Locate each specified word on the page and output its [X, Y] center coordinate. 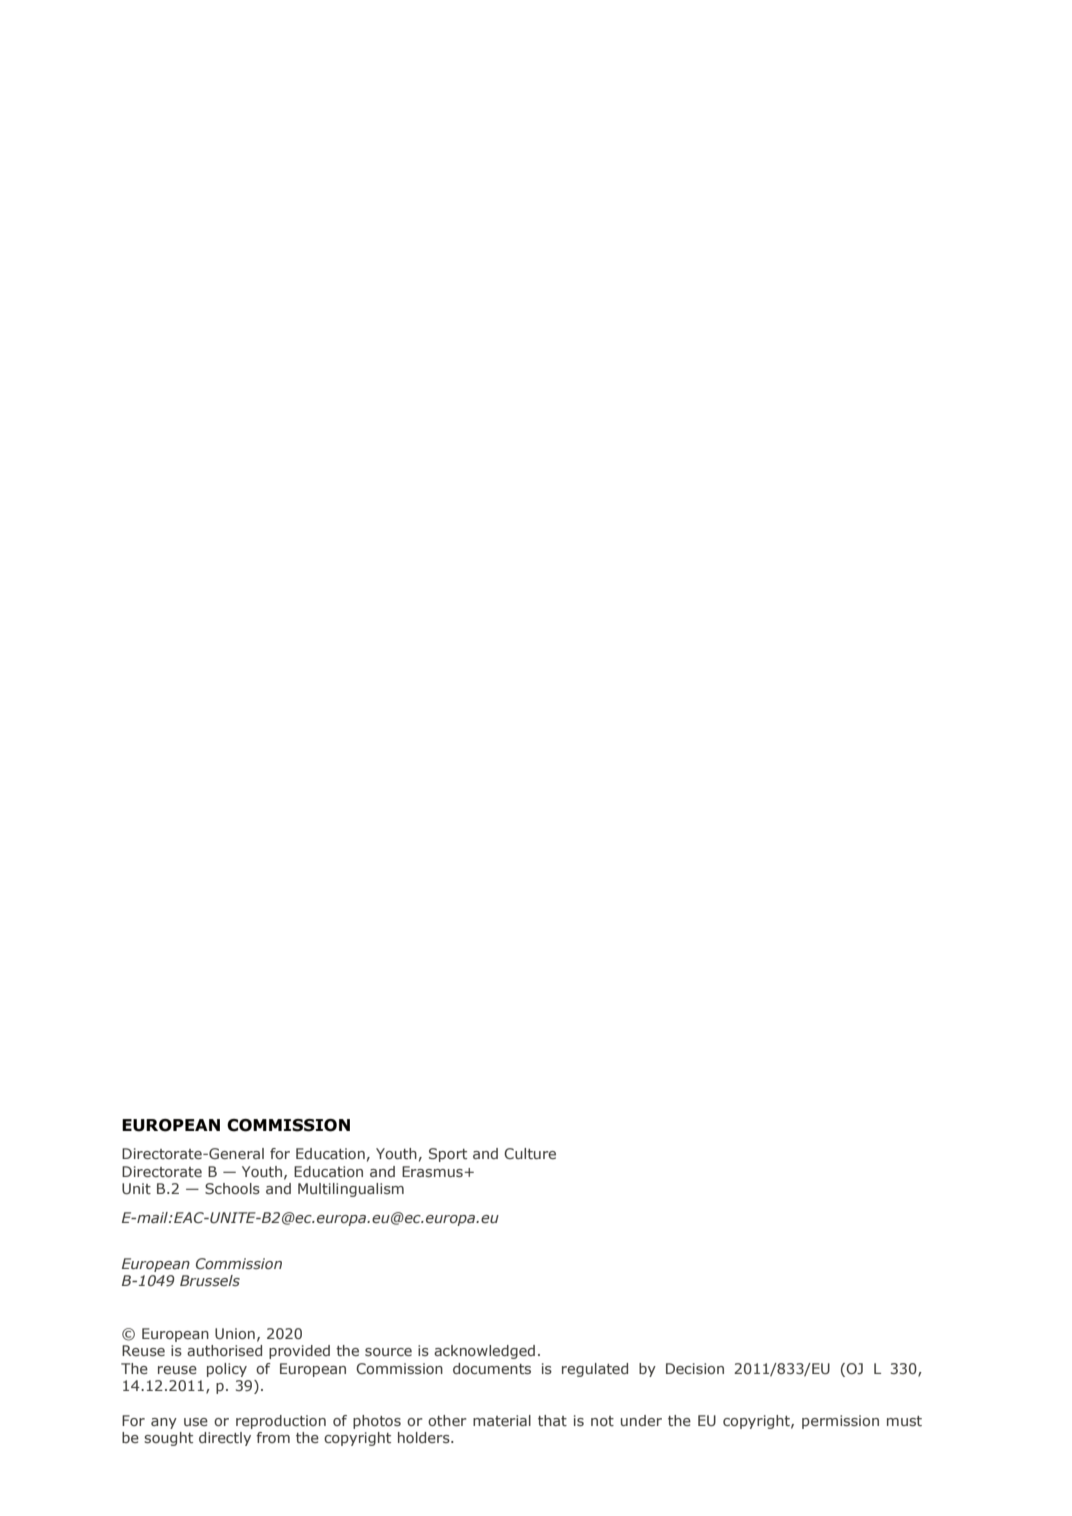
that [552, 1420]
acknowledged [484, 1352]
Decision [695, 1368]
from [273, 1437]
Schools [232, 1188]
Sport [448, 1155]
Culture [530, 1153]
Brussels [210, 1280]
